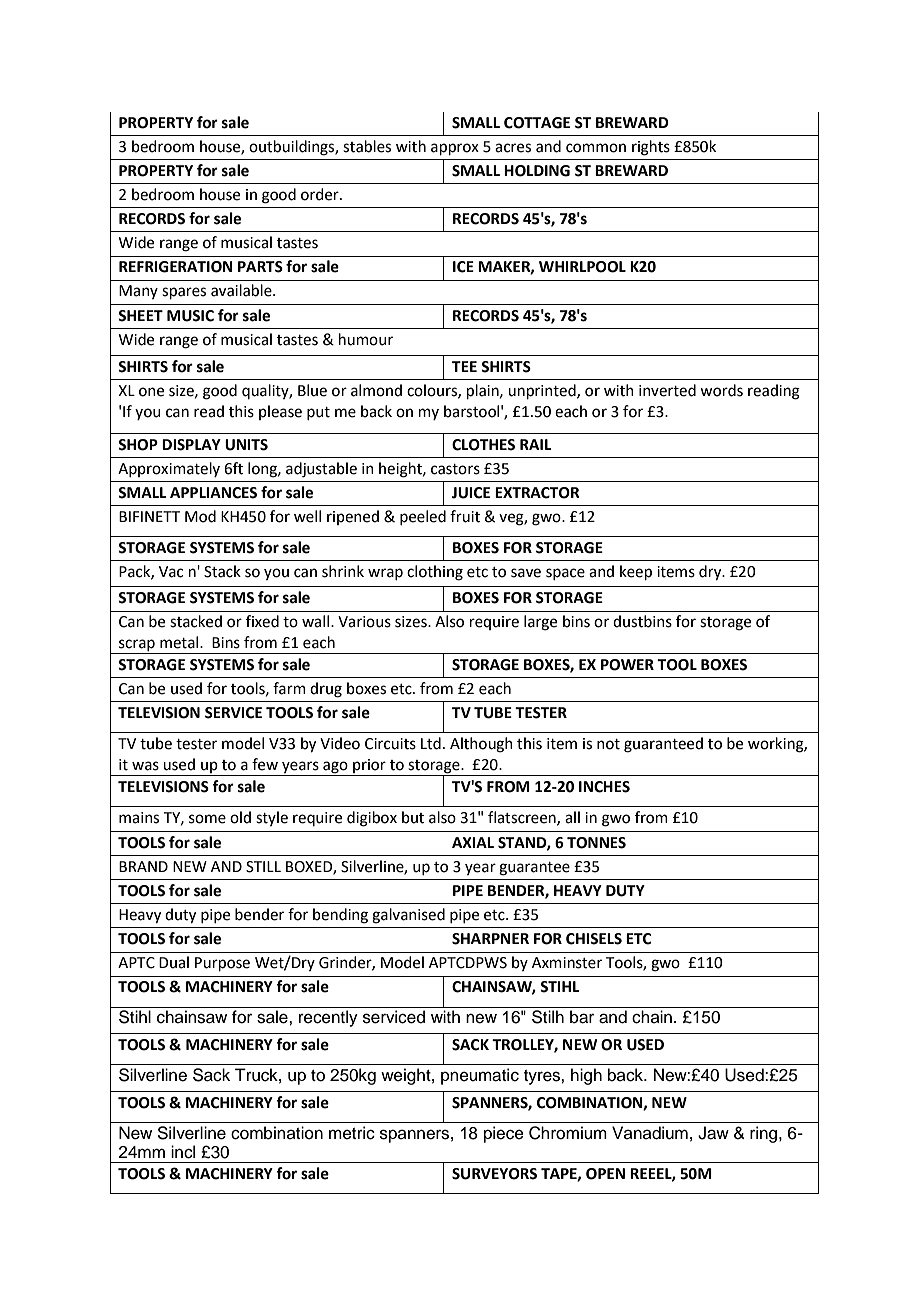  What do you see at coordinates (263, 867) in the screenshot?
I see `STILL` at bounding box center [263, 867].
